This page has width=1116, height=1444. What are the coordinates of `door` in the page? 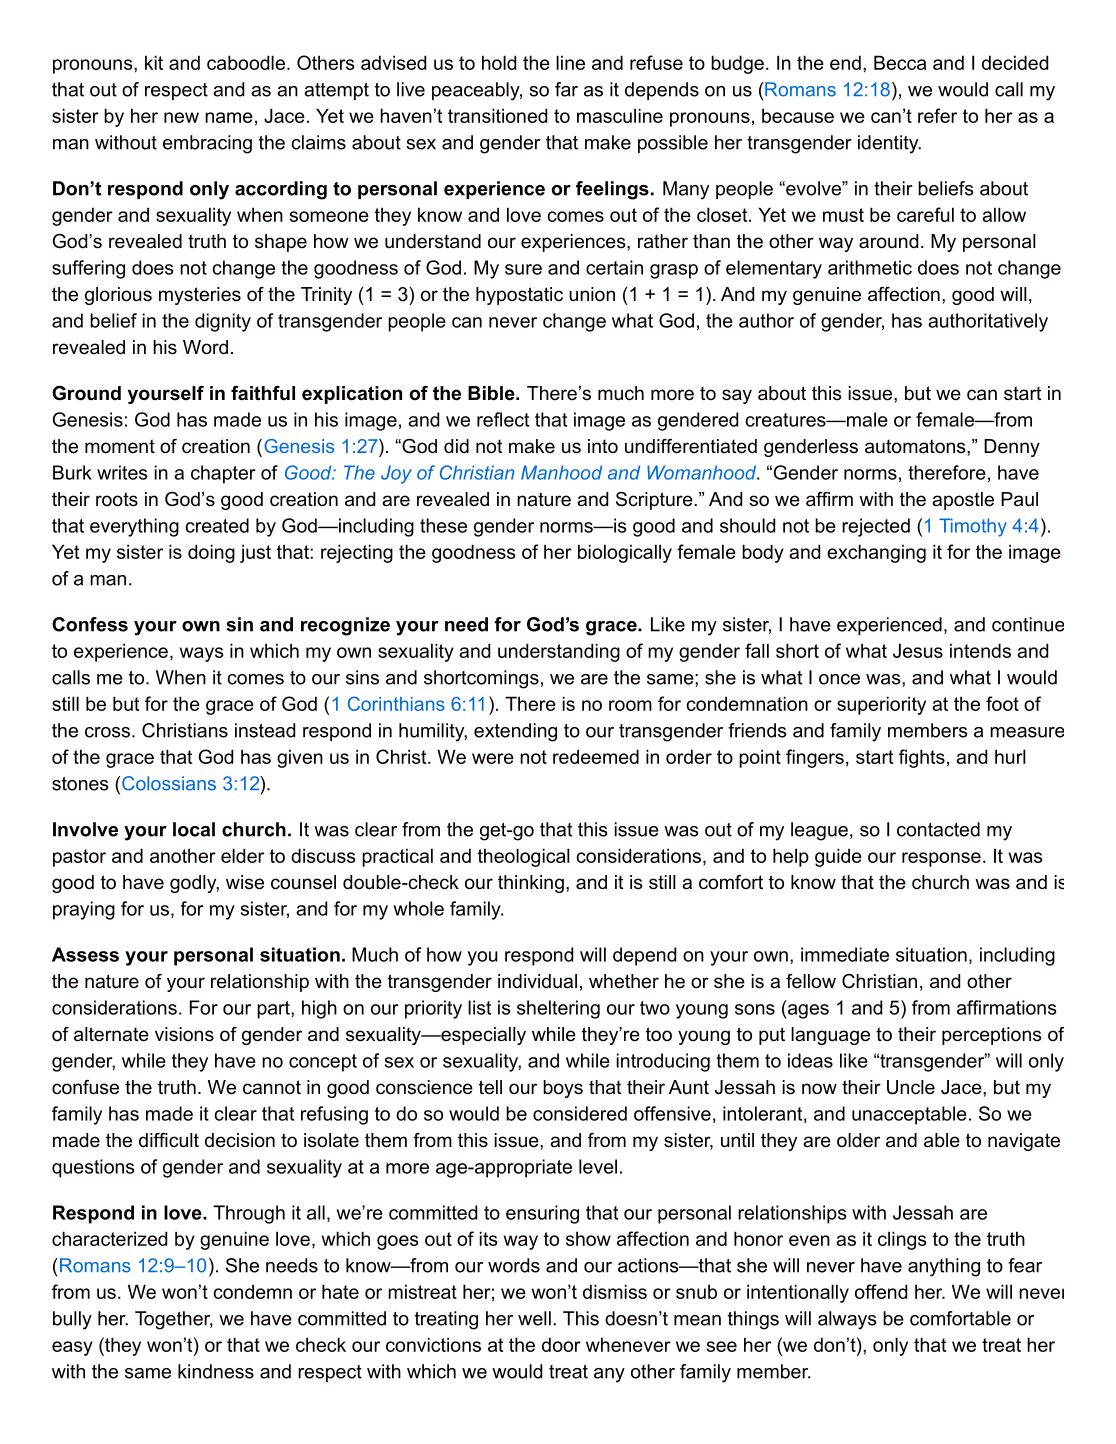 It's located at (561, 1344).
